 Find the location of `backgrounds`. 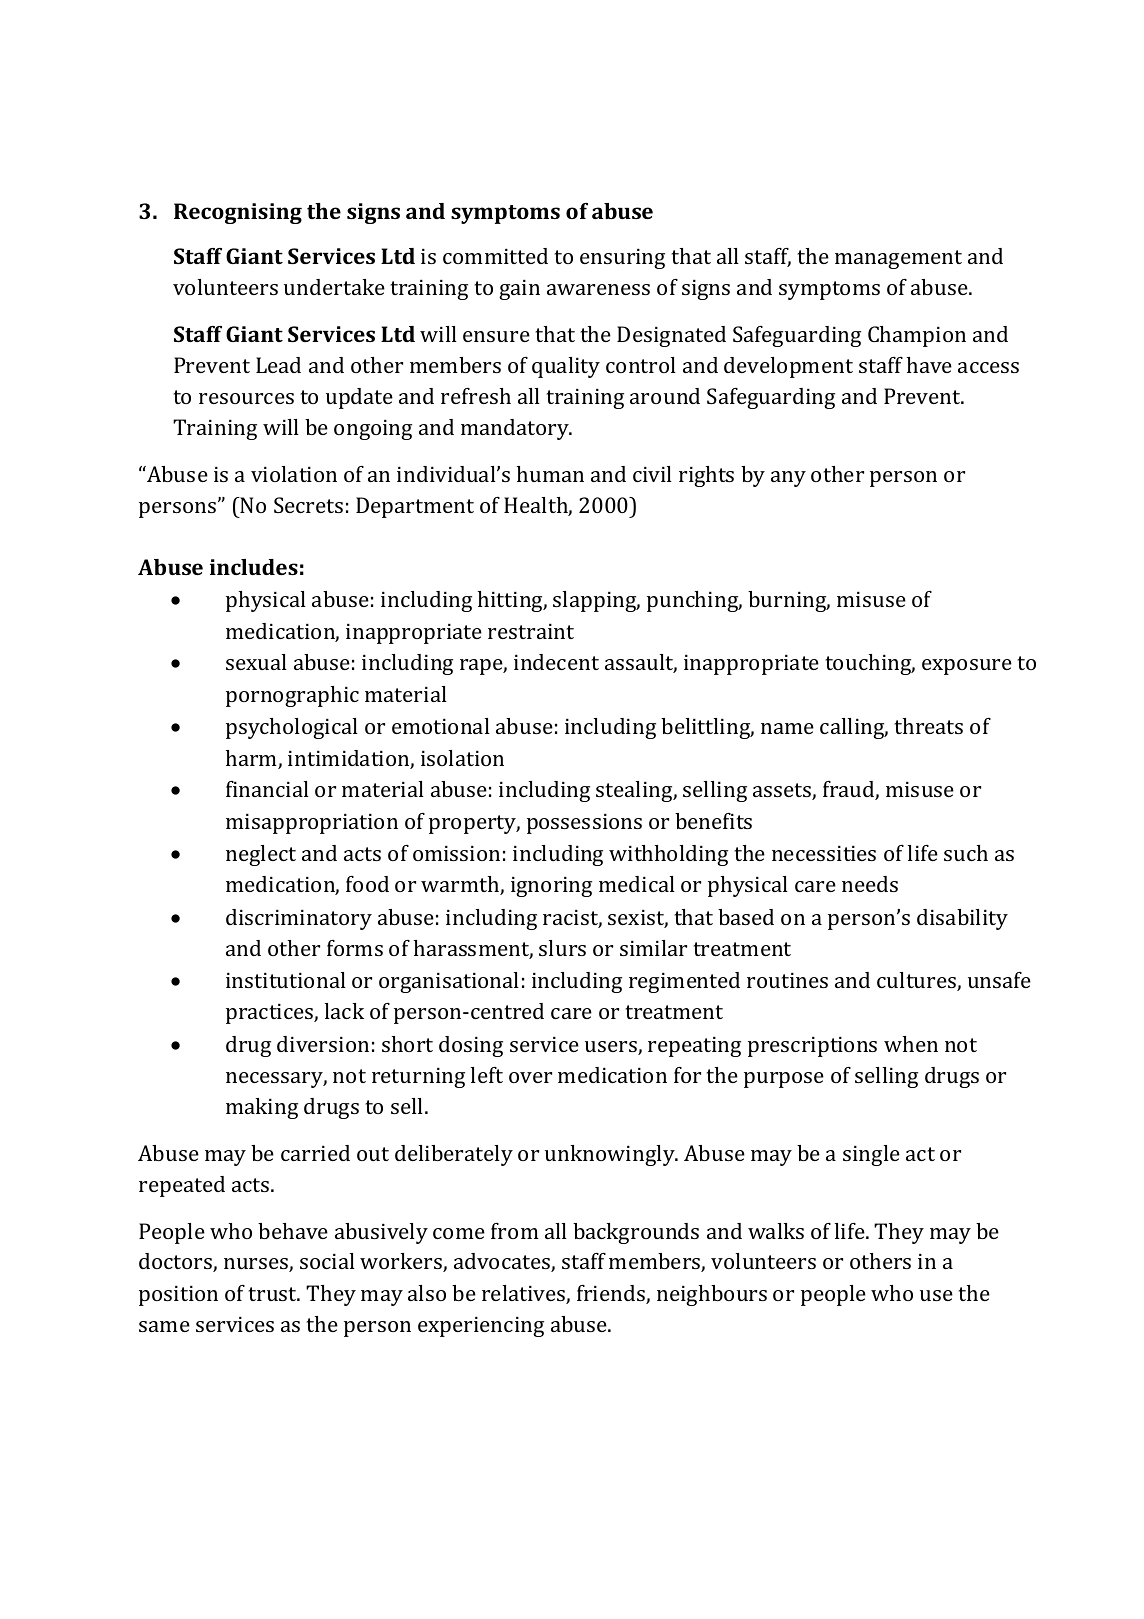

backgrounds is located at coordinates (636, 1233).
